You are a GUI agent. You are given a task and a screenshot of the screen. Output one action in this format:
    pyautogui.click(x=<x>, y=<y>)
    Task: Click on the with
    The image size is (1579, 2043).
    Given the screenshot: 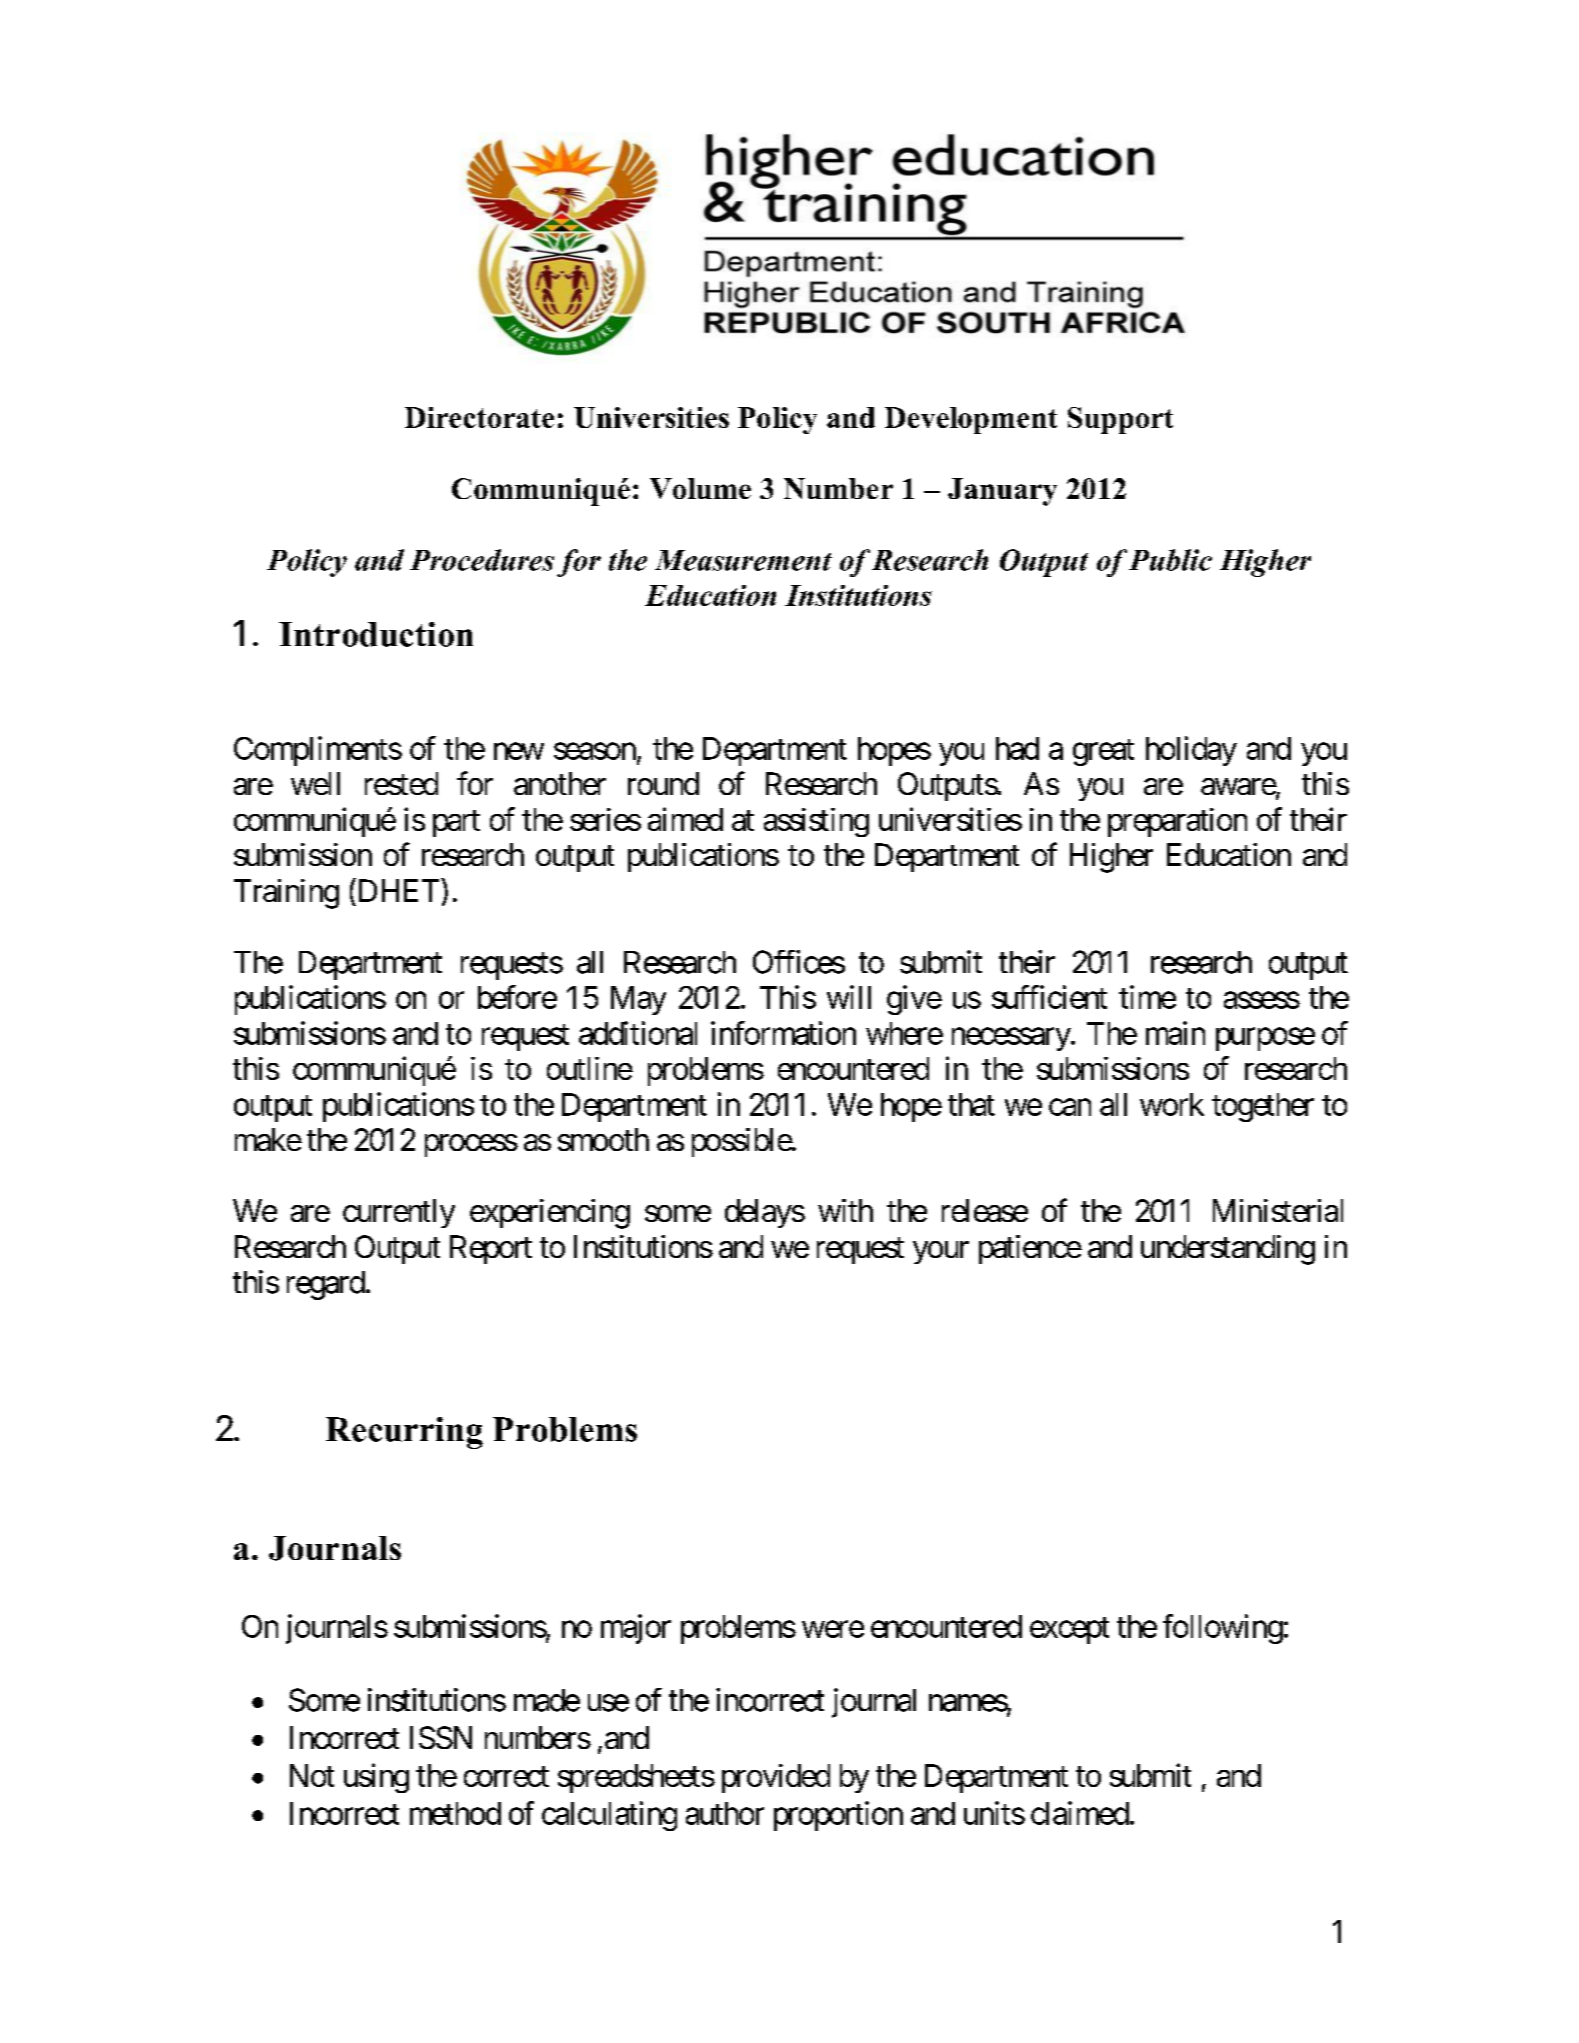 What is the action you would take?
    pyautogui.click(x=845, y=1210)
